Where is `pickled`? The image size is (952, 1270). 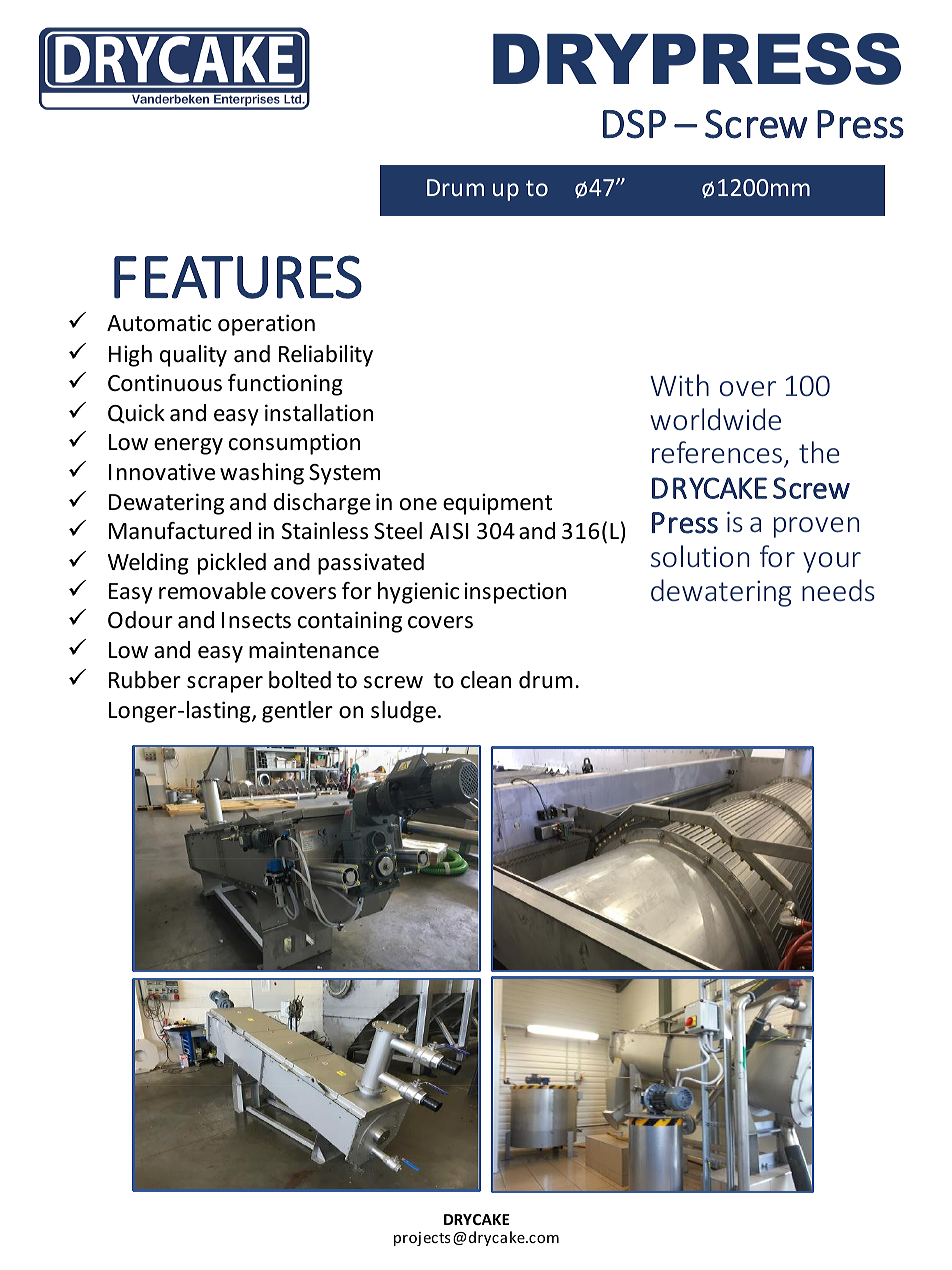 pickled is located at coordinates (232, 564).
